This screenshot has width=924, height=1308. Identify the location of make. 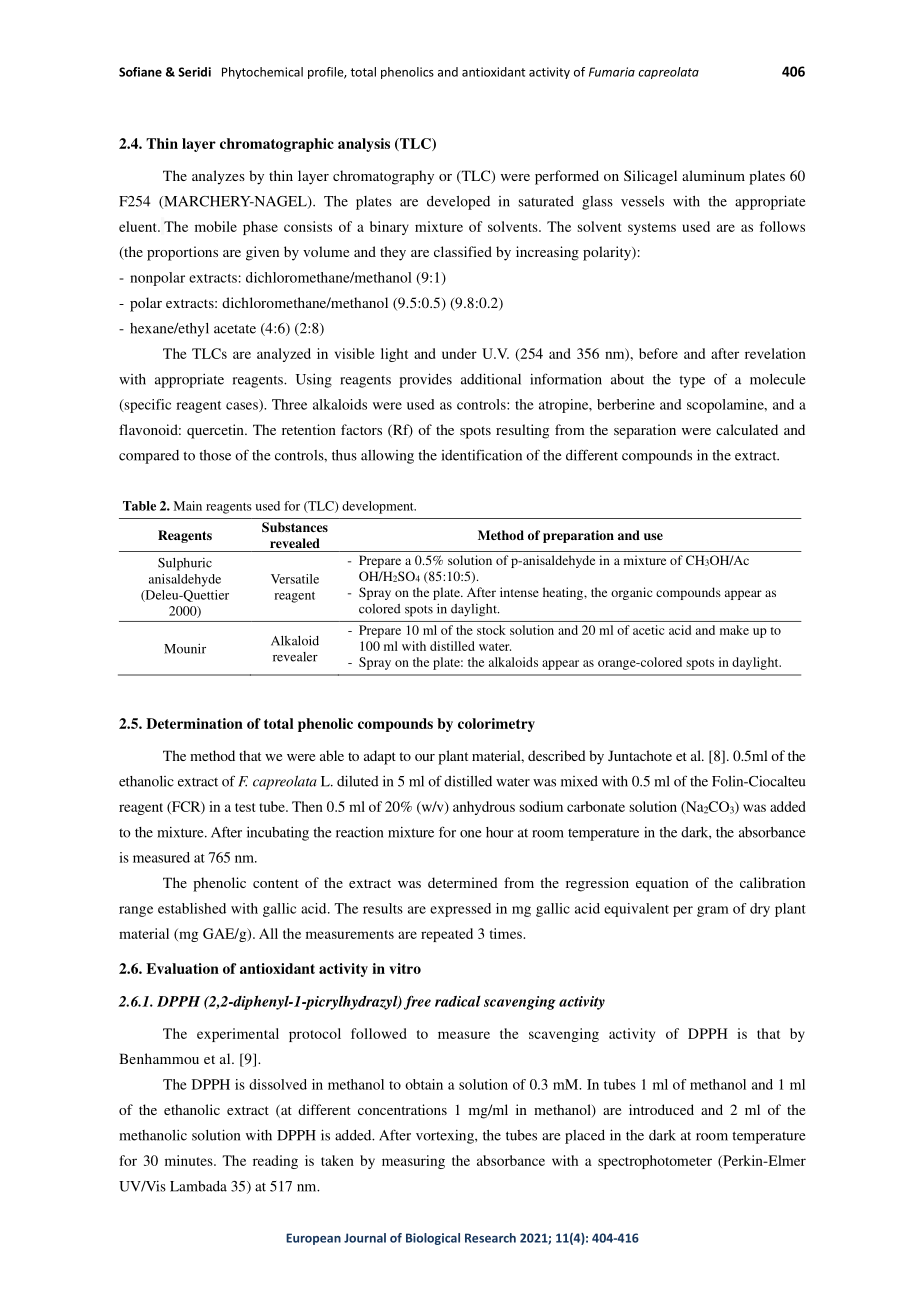
(734, 630).
